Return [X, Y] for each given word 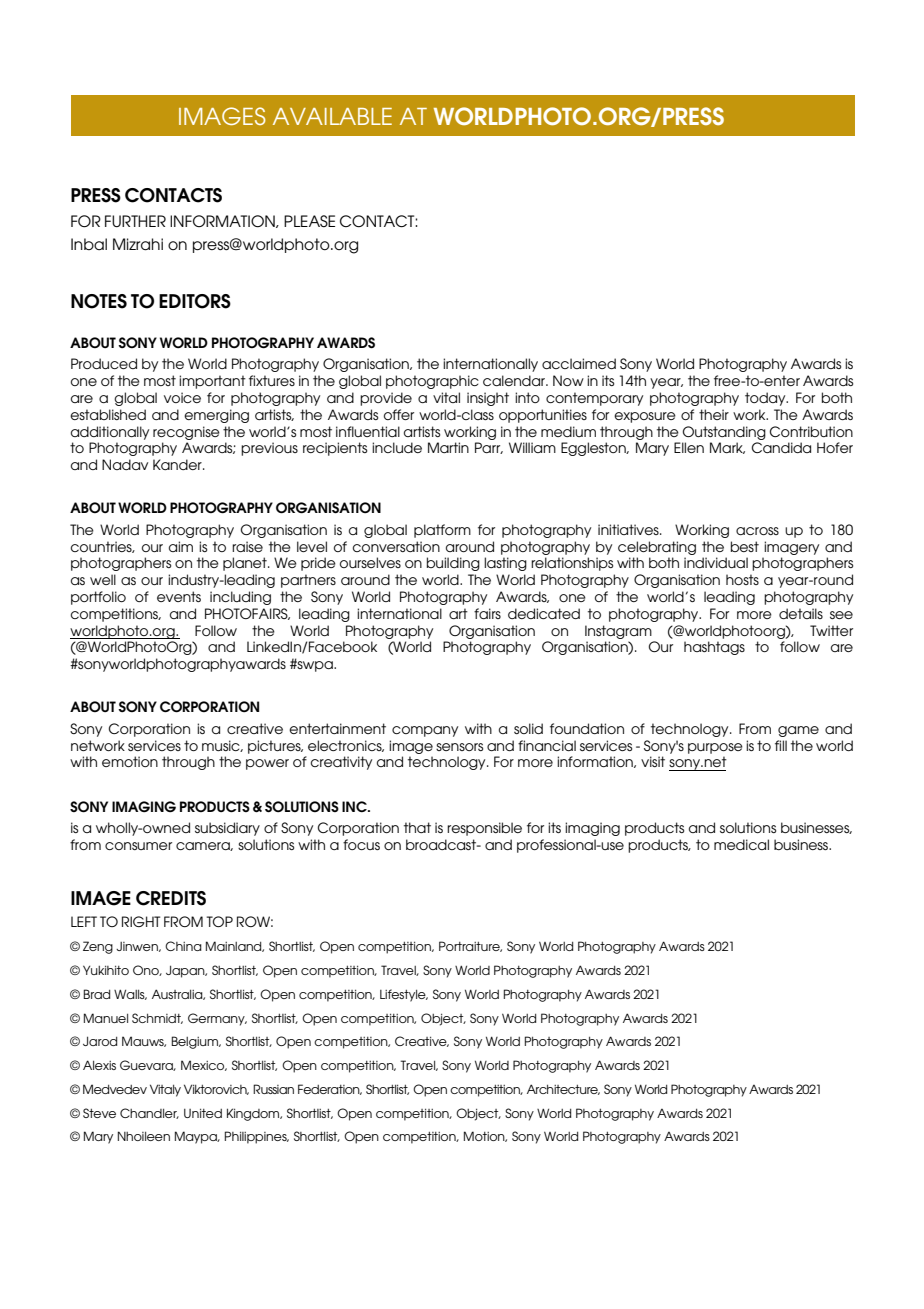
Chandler [149, 1113]
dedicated [544, 613]
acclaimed [579, 363]
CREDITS [171, 898]
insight [488, 399]
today [766, 399]
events [179, 596]
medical [741, 844]
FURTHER [135, 221]
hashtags [714, 648]
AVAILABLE [332, 116]
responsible [484, 829]
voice [182, 397]
